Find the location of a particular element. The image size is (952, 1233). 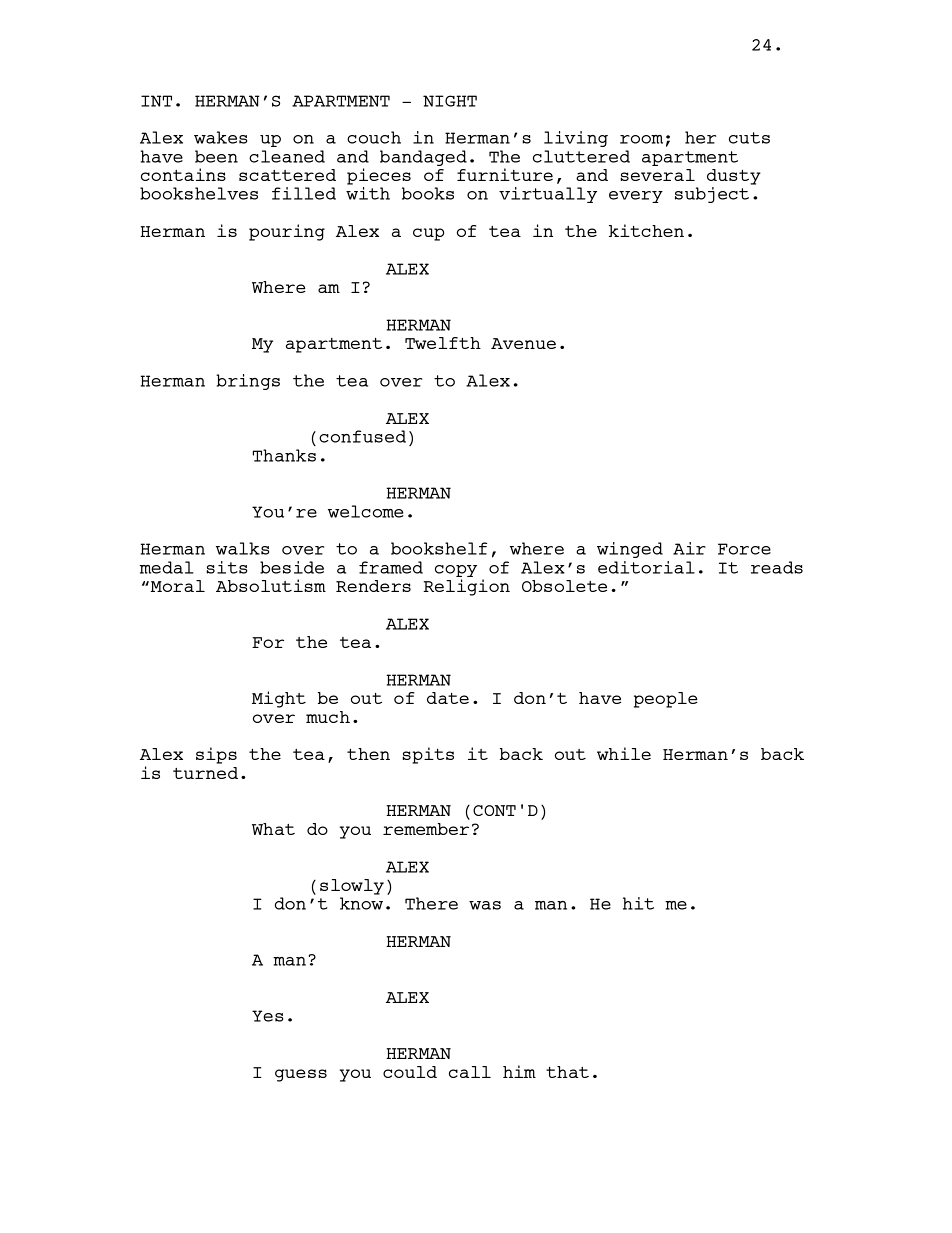

call is located at coordinates (470, 1072).
